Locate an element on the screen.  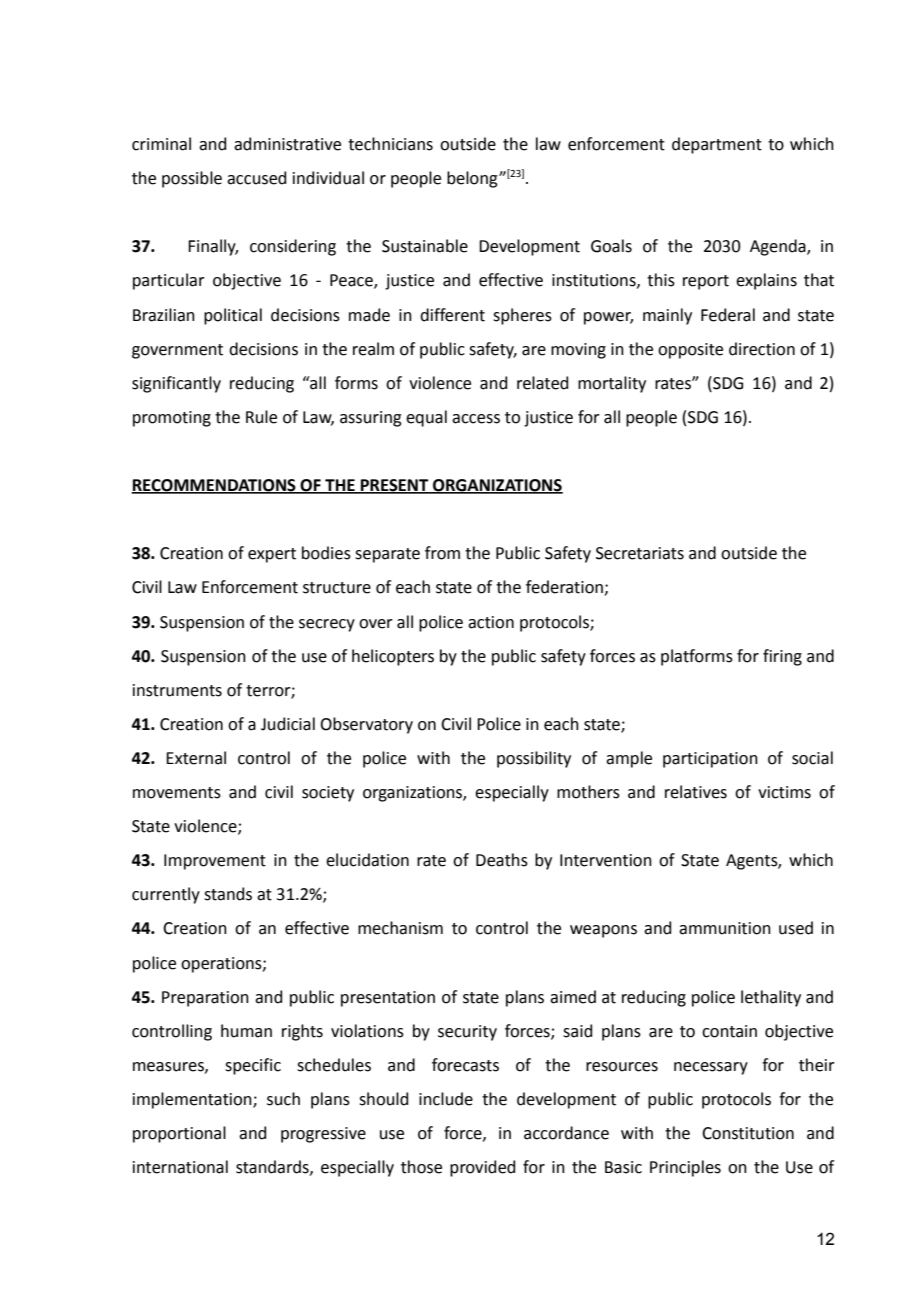
firing is located at coordinates (782, 657).
